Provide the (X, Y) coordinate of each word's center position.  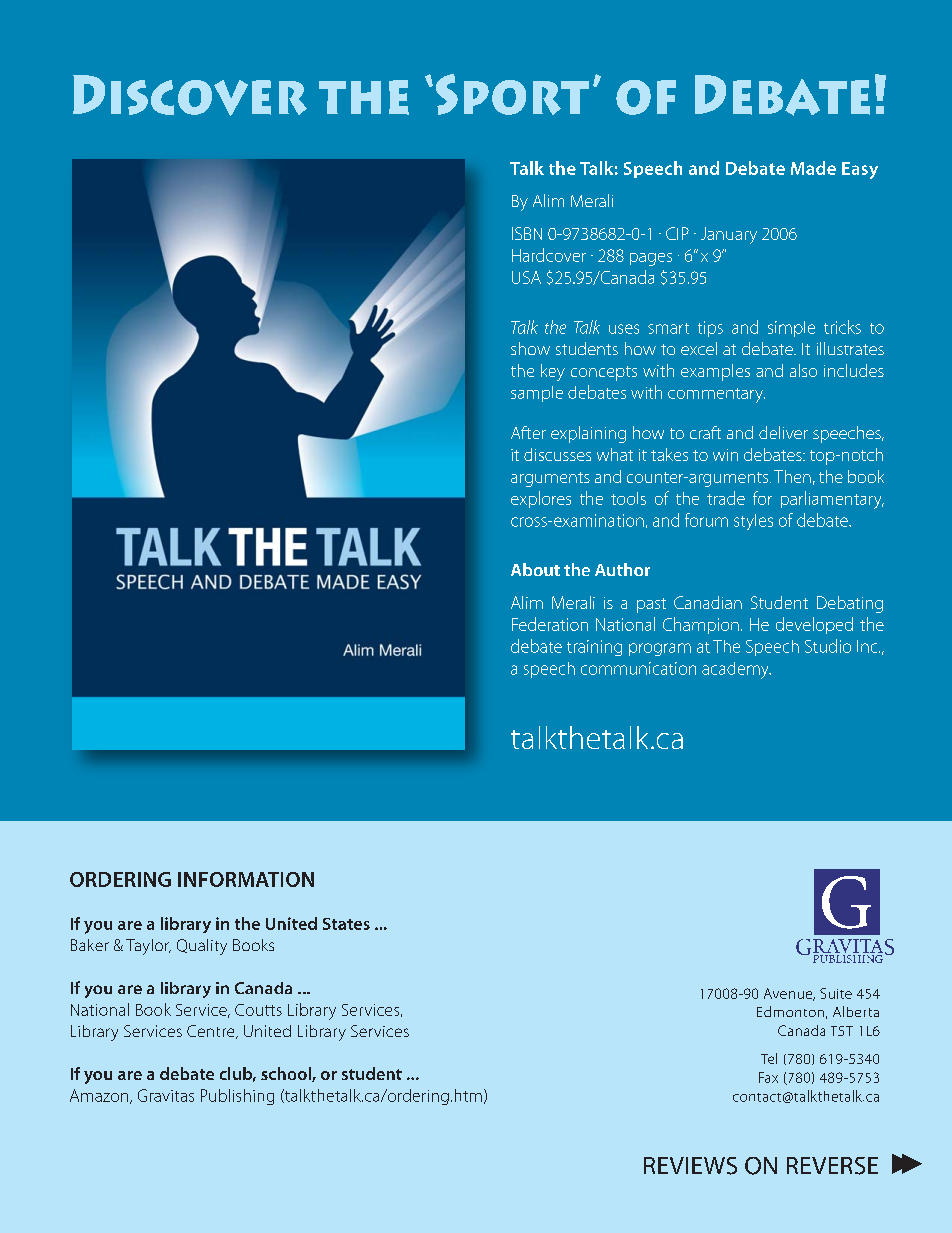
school (287, 1074)
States (346, 924)
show (530, 348)
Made (813, 168)
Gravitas (166, 1095)
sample (537, 394)
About (535, 569)
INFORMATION (246, 879)
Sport (512, 94)
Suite (836, 993)
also (803, 370)
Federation (550, 624)
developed (814, 625)
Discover (190, 95)
